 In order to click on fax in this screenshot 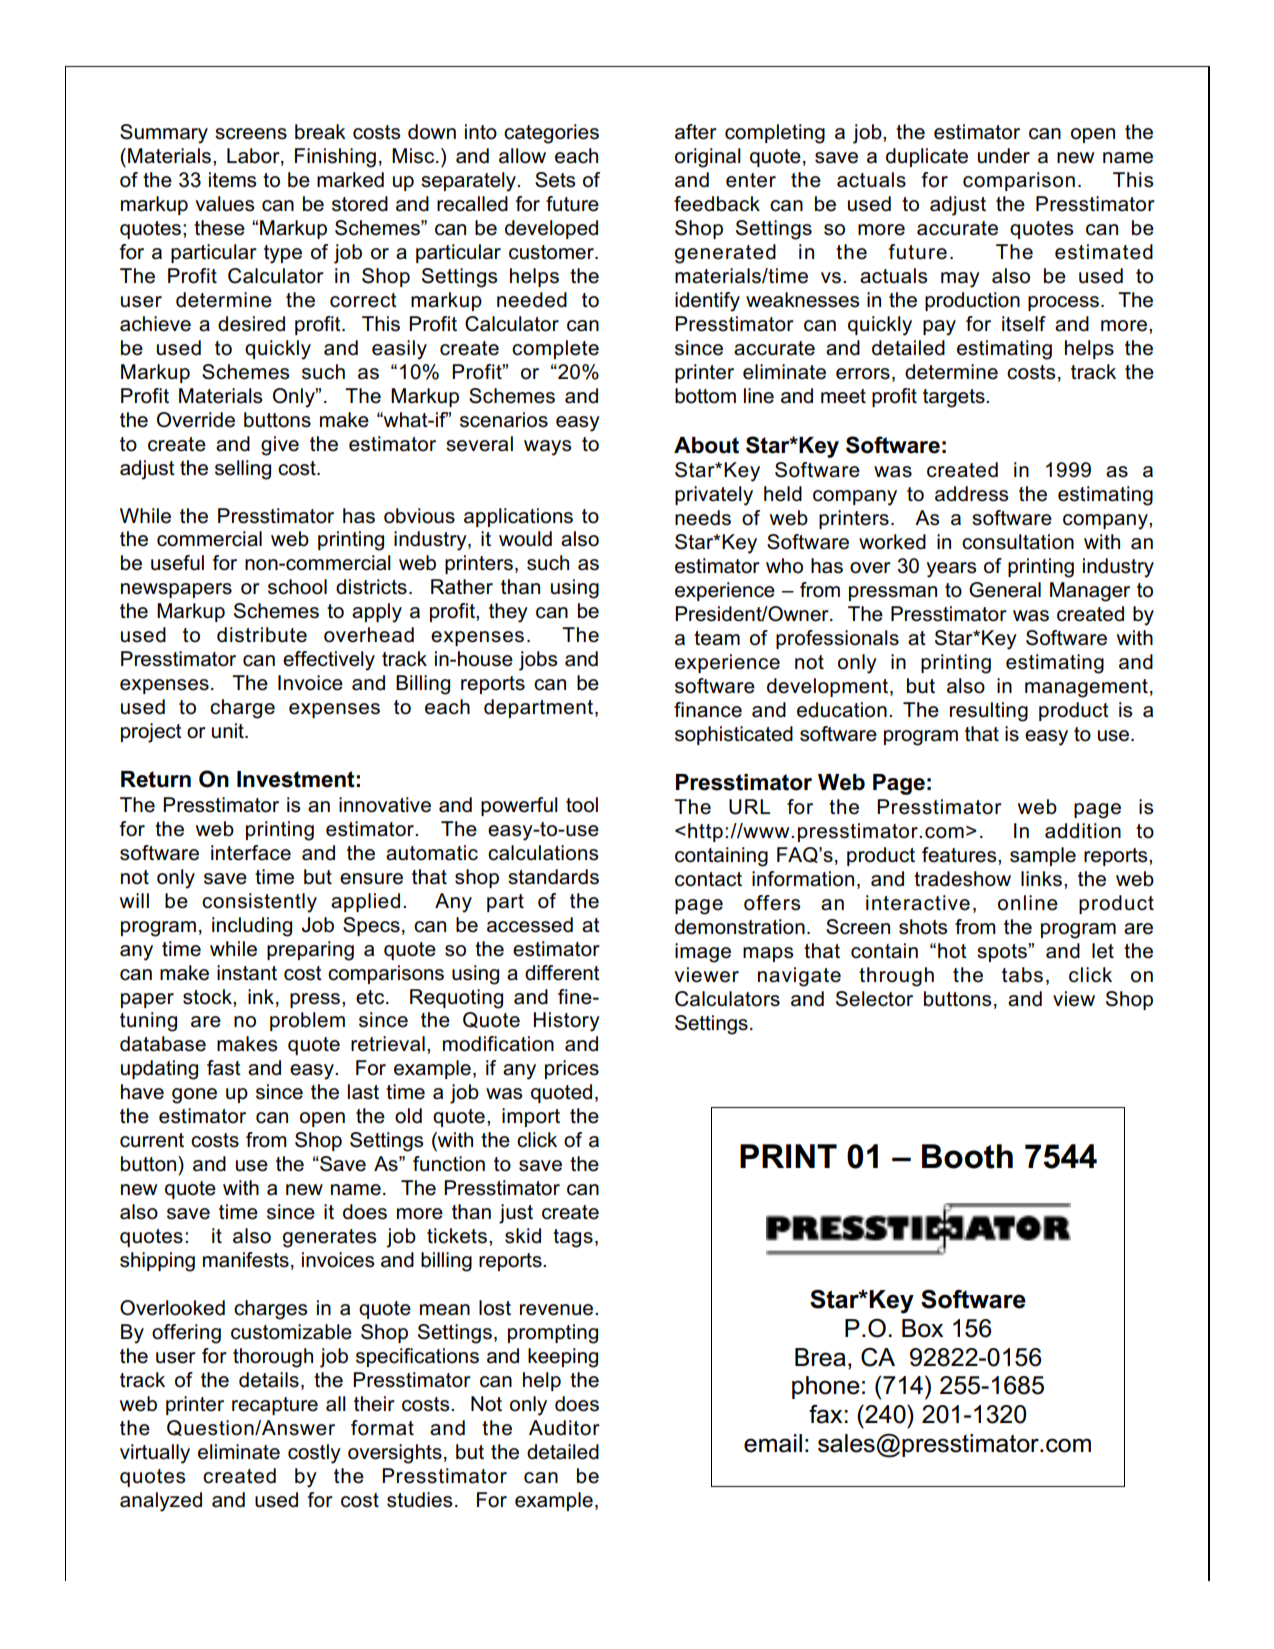, I will do `click(827, 1414)`.
